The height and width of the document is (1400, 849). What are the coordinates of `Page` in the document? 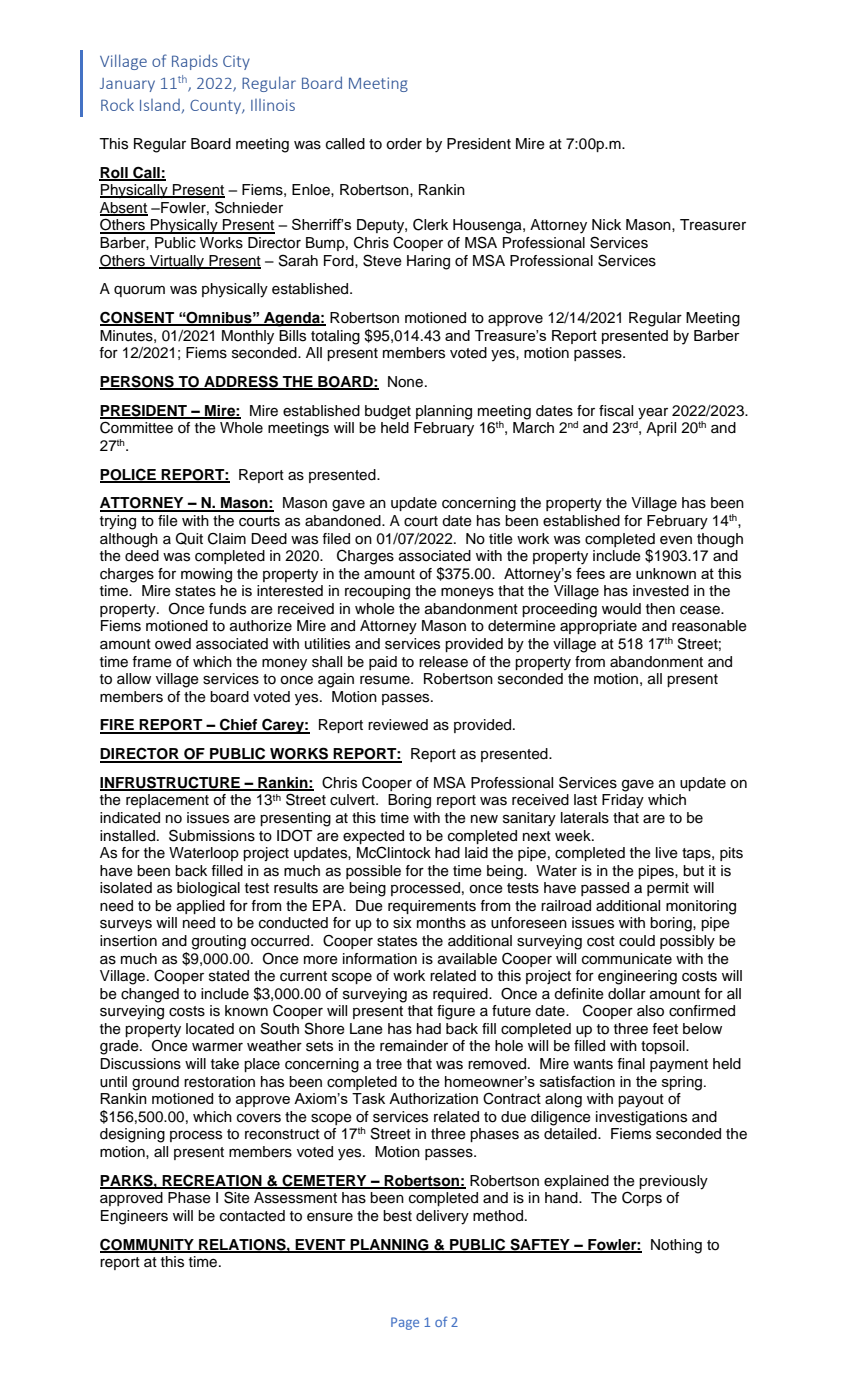 It's located at (405, 1323).
